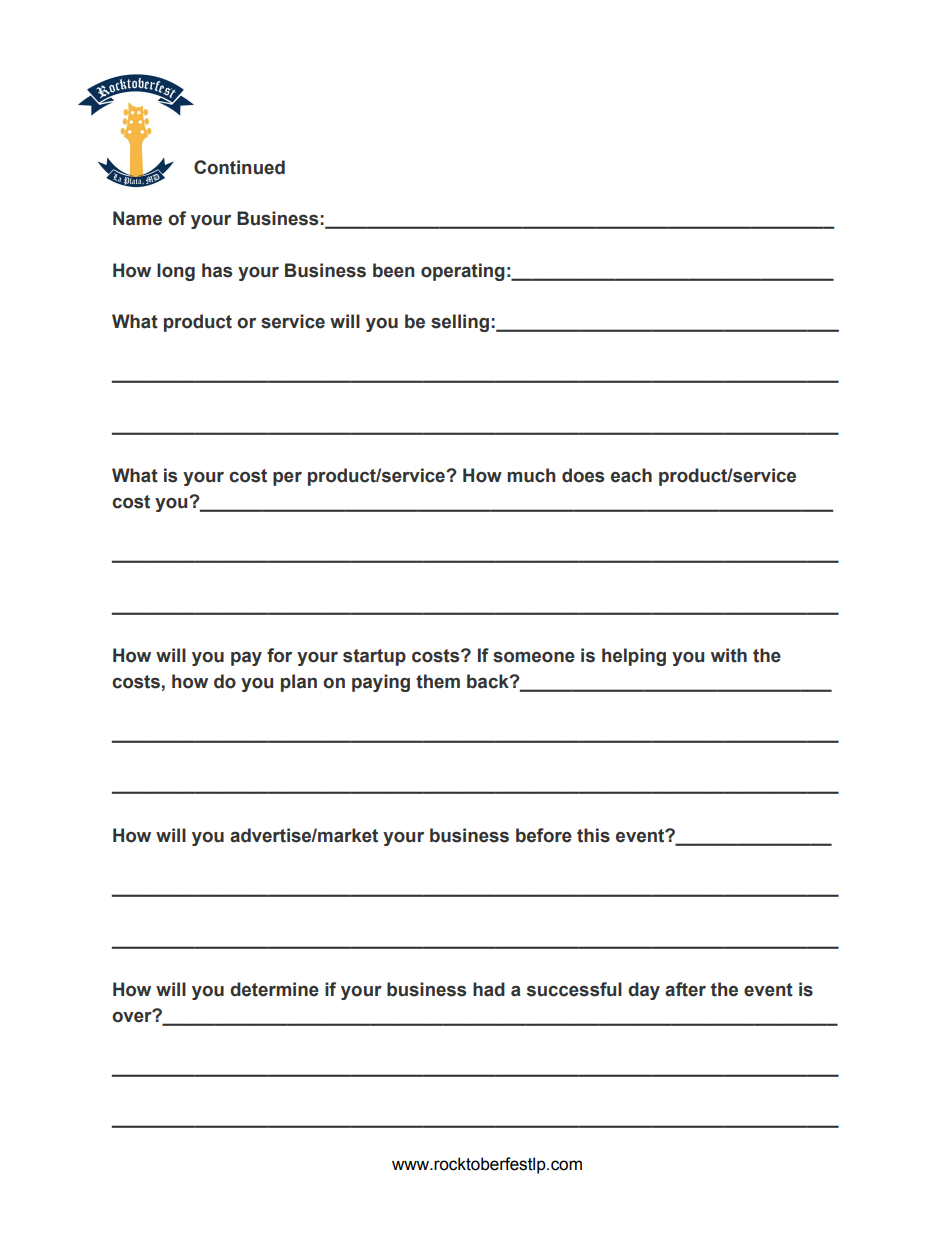 The height and width of the page is (1233, 952). What do you see at coordinates (239, 167) in the page?
I see `Continued` at bounding box center [239, 167].
